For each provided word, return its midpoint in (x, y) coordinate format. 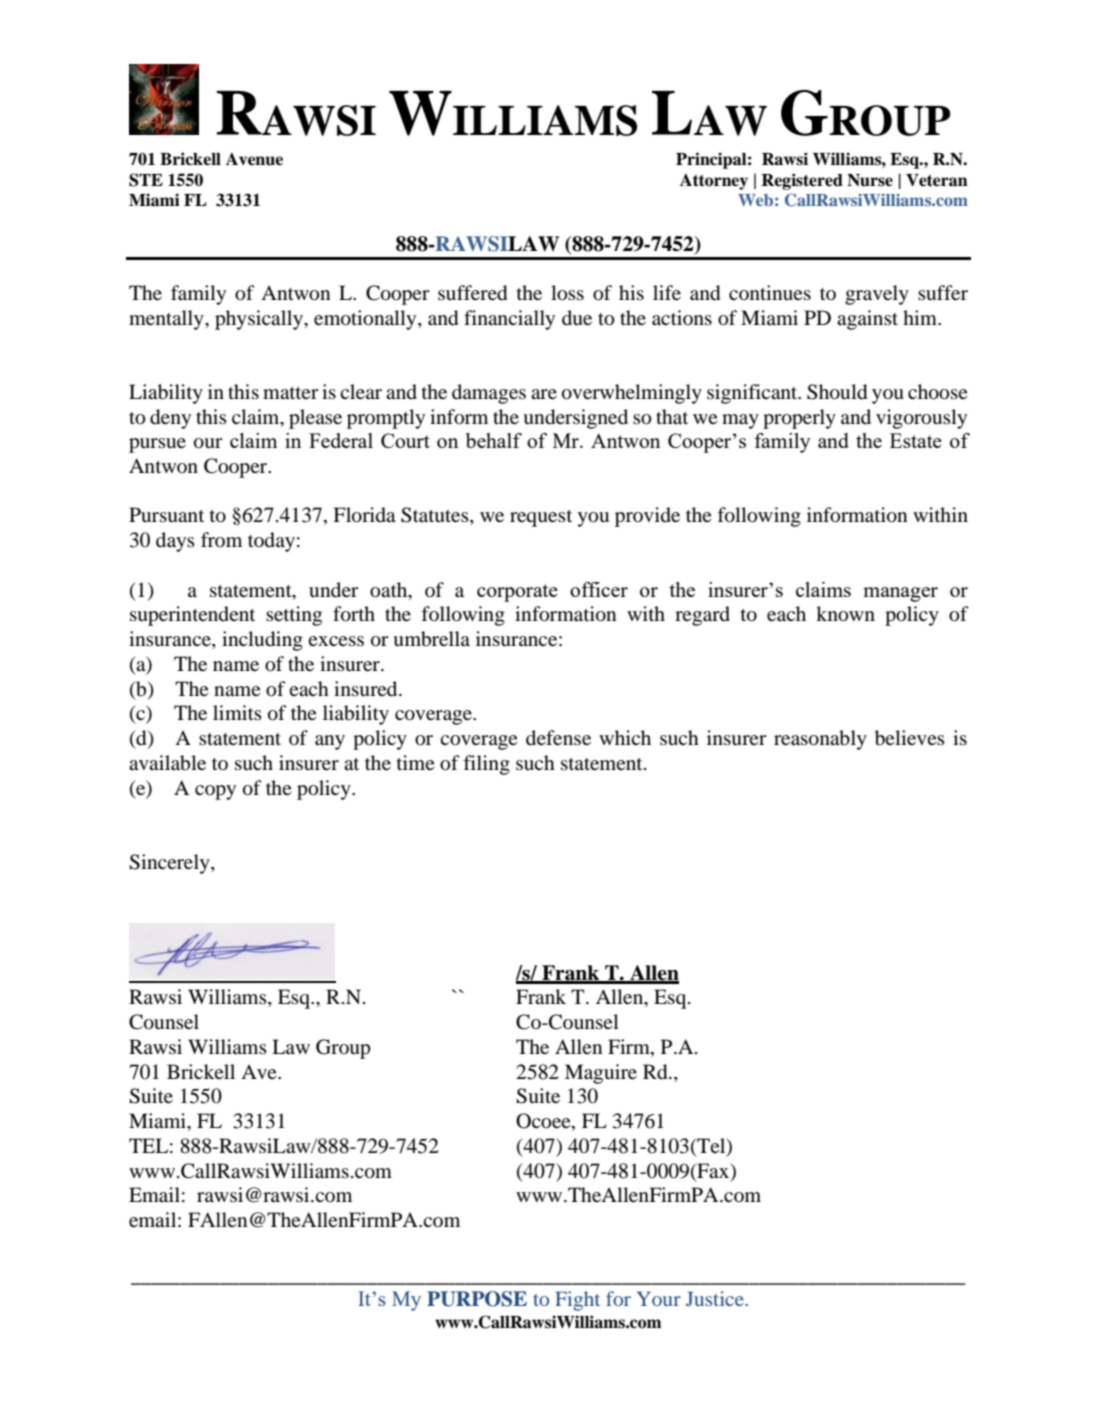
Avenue (254, 159)
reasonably (820, 740)
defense (558, 737)
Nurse (870, 180)
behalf (494, 440)
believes (910, 738)
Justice (716, 1298)
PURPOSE (477, 1299)
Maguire (601, 1074)
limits (237, 712)
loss (567, 293)
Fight (577, 1301)
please (315, 419)
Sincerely (170, 864)
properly (799, 419)
